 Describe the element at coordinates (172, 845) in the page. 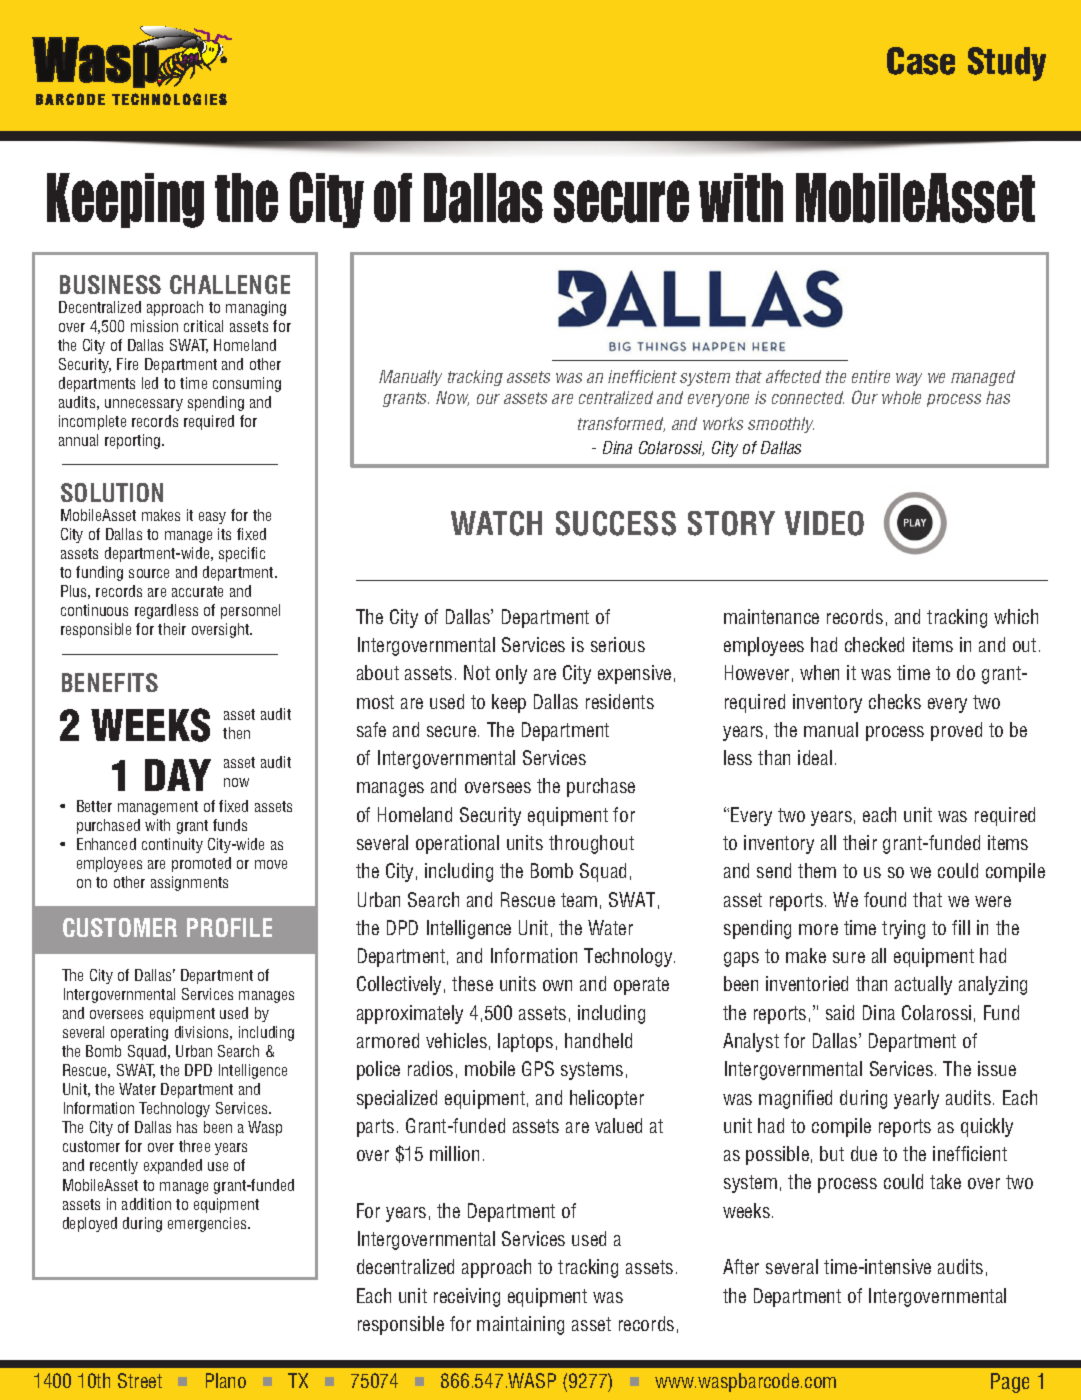

I see `continuity` at that location.
